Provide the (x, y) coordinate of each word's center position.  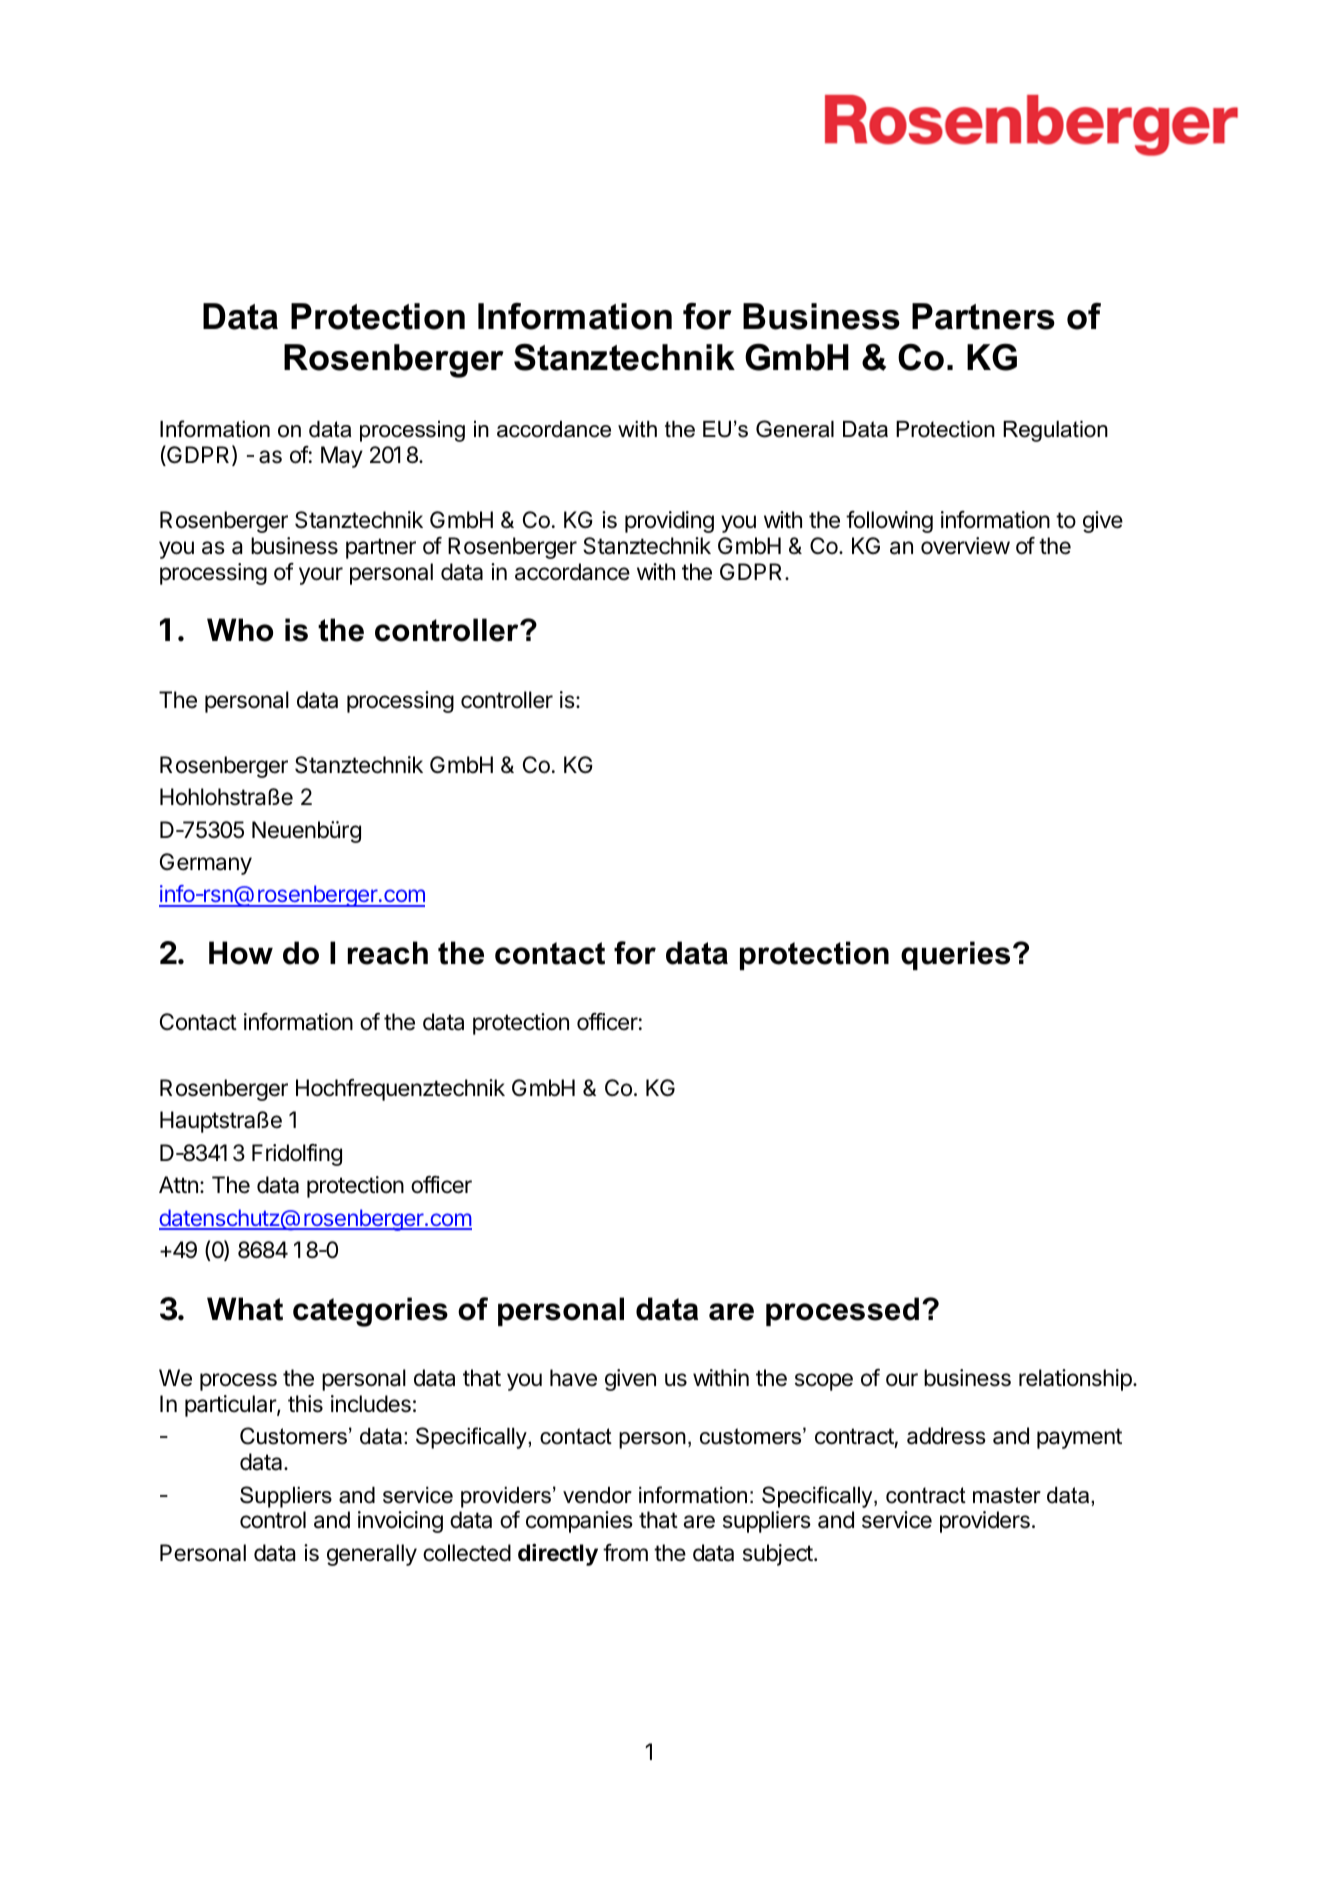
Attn (178, 1184)
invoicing (400, 1522)
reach (388, 953)
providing (669, 522)
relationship (1076, 1380)
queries (955, 955)
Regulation (1055, 431)
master (1007, 1495)
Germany (206, 864)
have (573, 1378)
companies (579, 1522)
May (342, 457)
